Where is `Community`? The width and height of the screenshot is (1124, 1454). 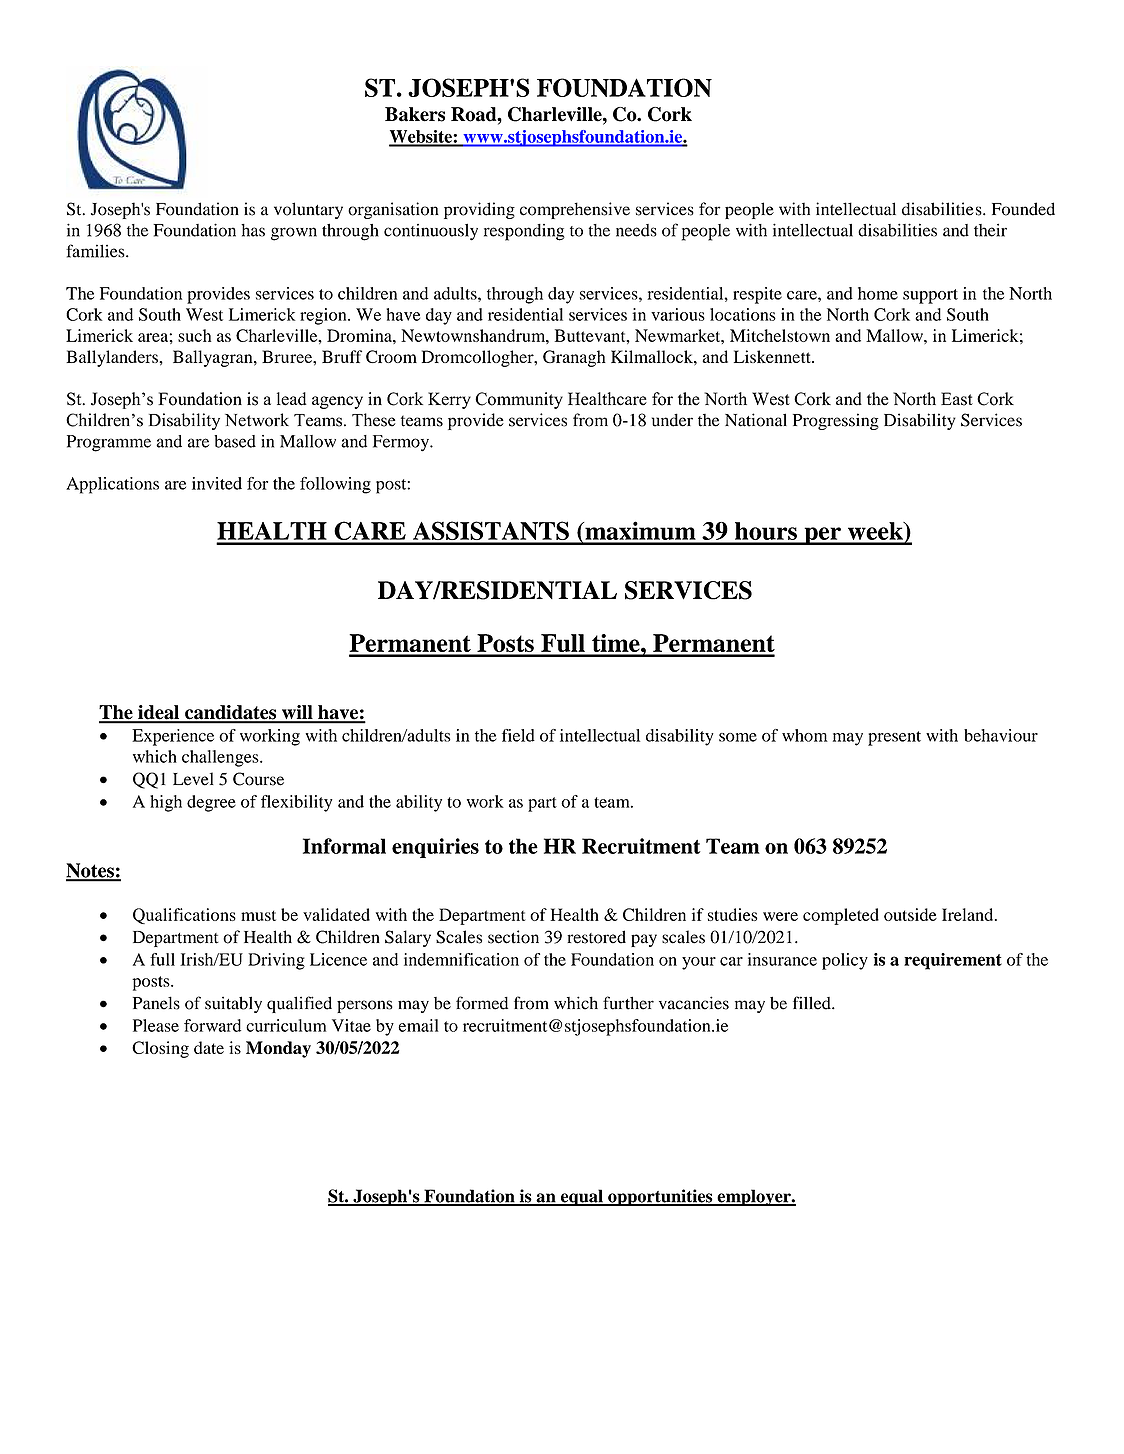 Community is located at coordinates (519, 400).
